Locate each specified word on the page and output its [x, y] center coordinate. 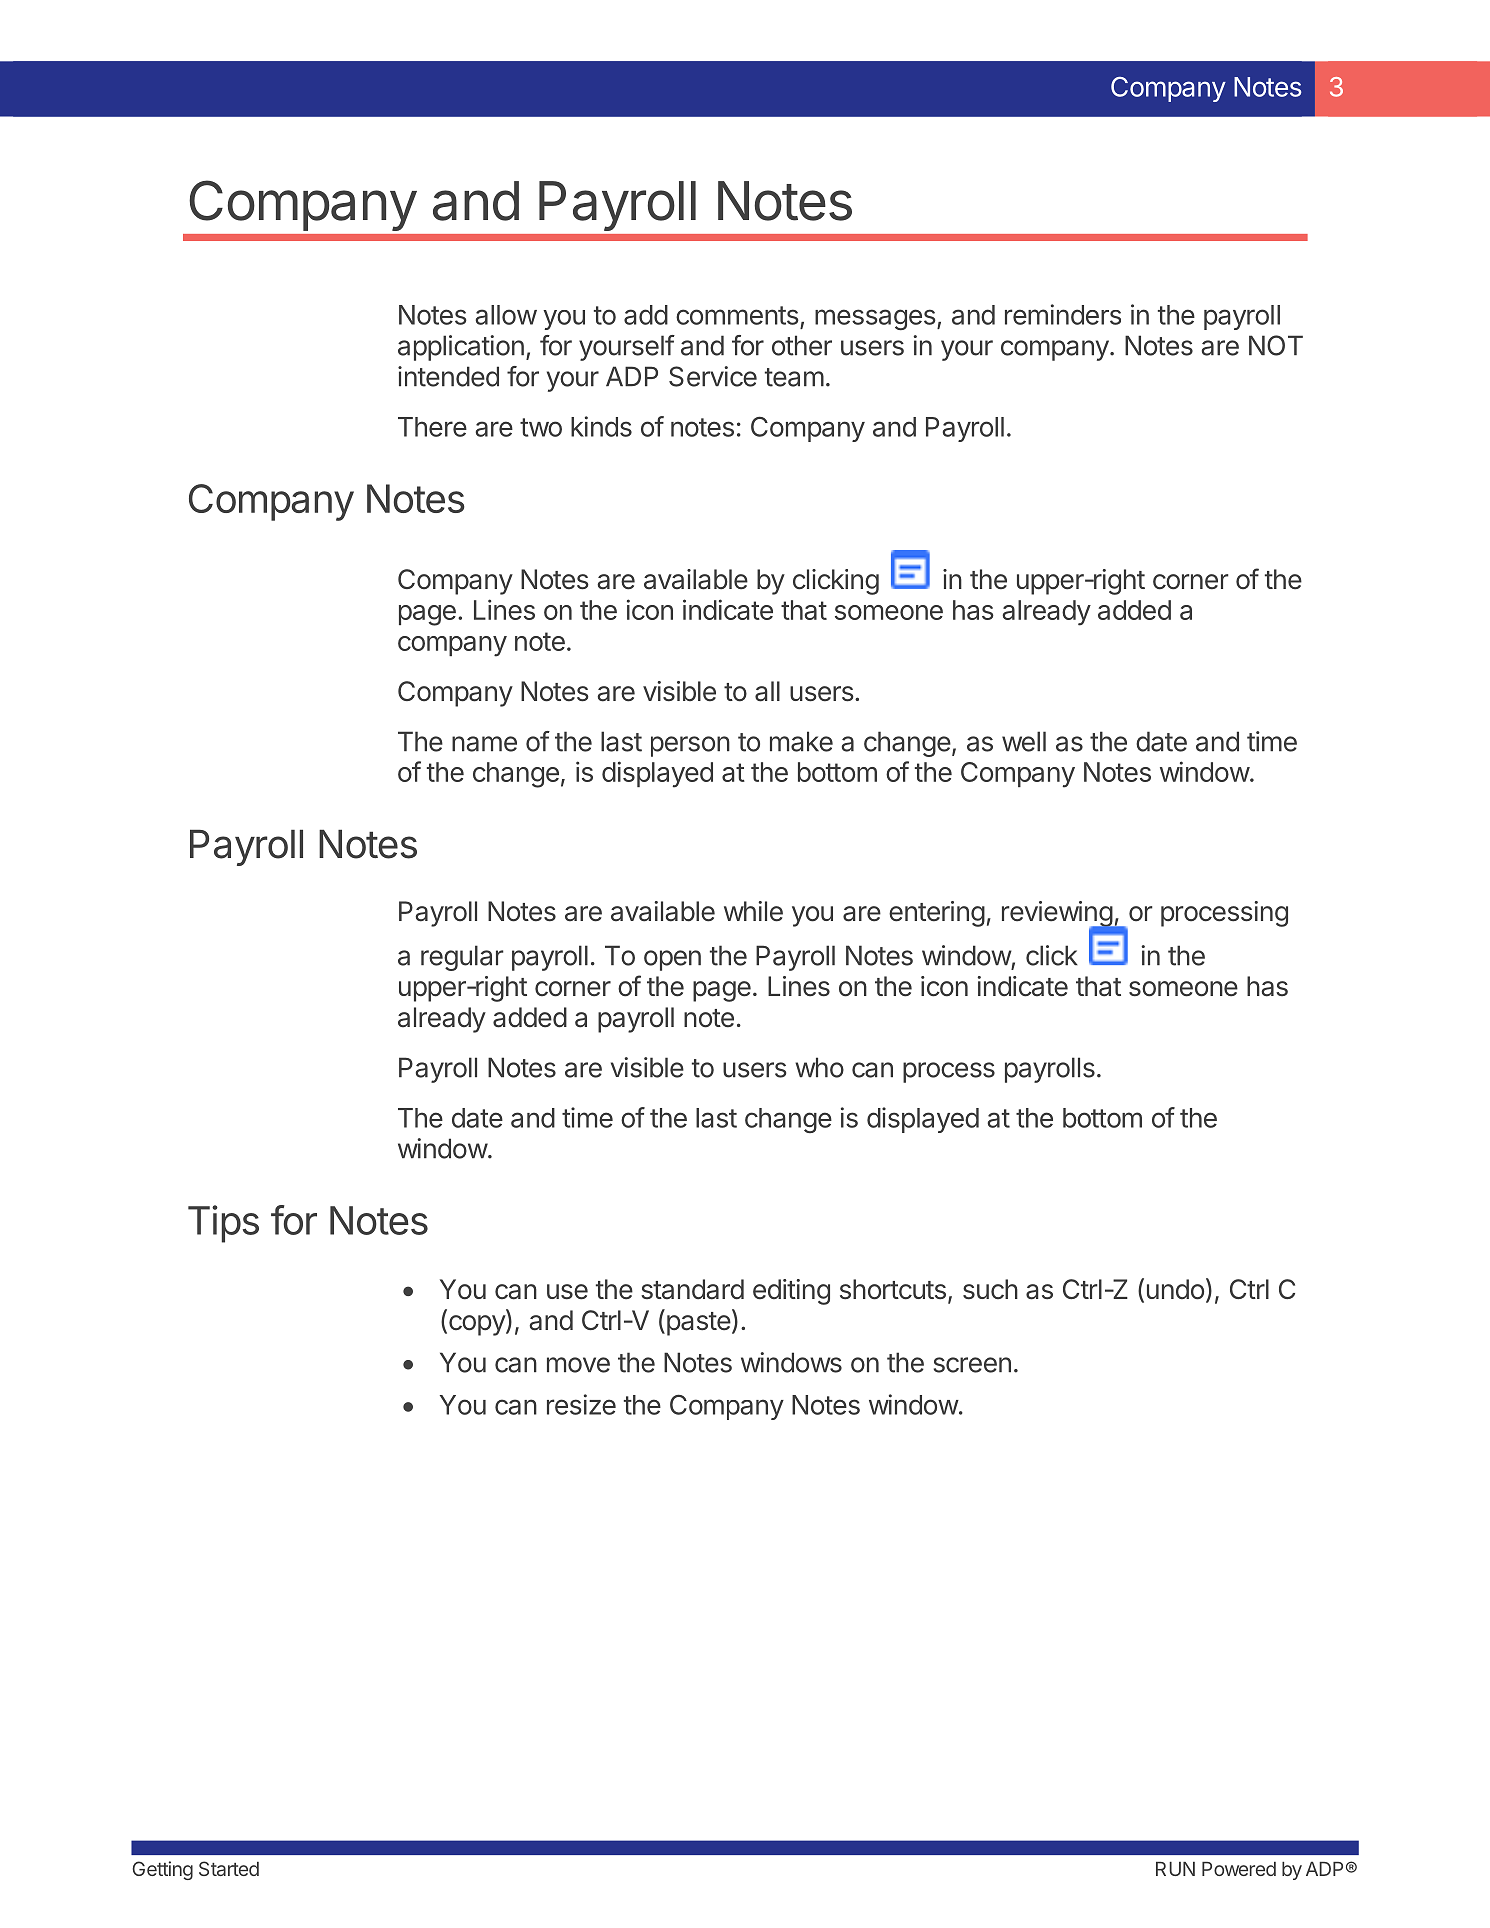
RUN [1175, 1869]
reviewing [1058, 915]
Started [229, 1868]
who [819, 1067]
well [1024, 741]
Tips [223, 1224]
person [690, 746]
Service [713, 376]
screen [972, 1365]
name [484, 744]
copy [478, 1325]
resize [581, 1404]
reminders [1063, 314]
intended [448, 376]
